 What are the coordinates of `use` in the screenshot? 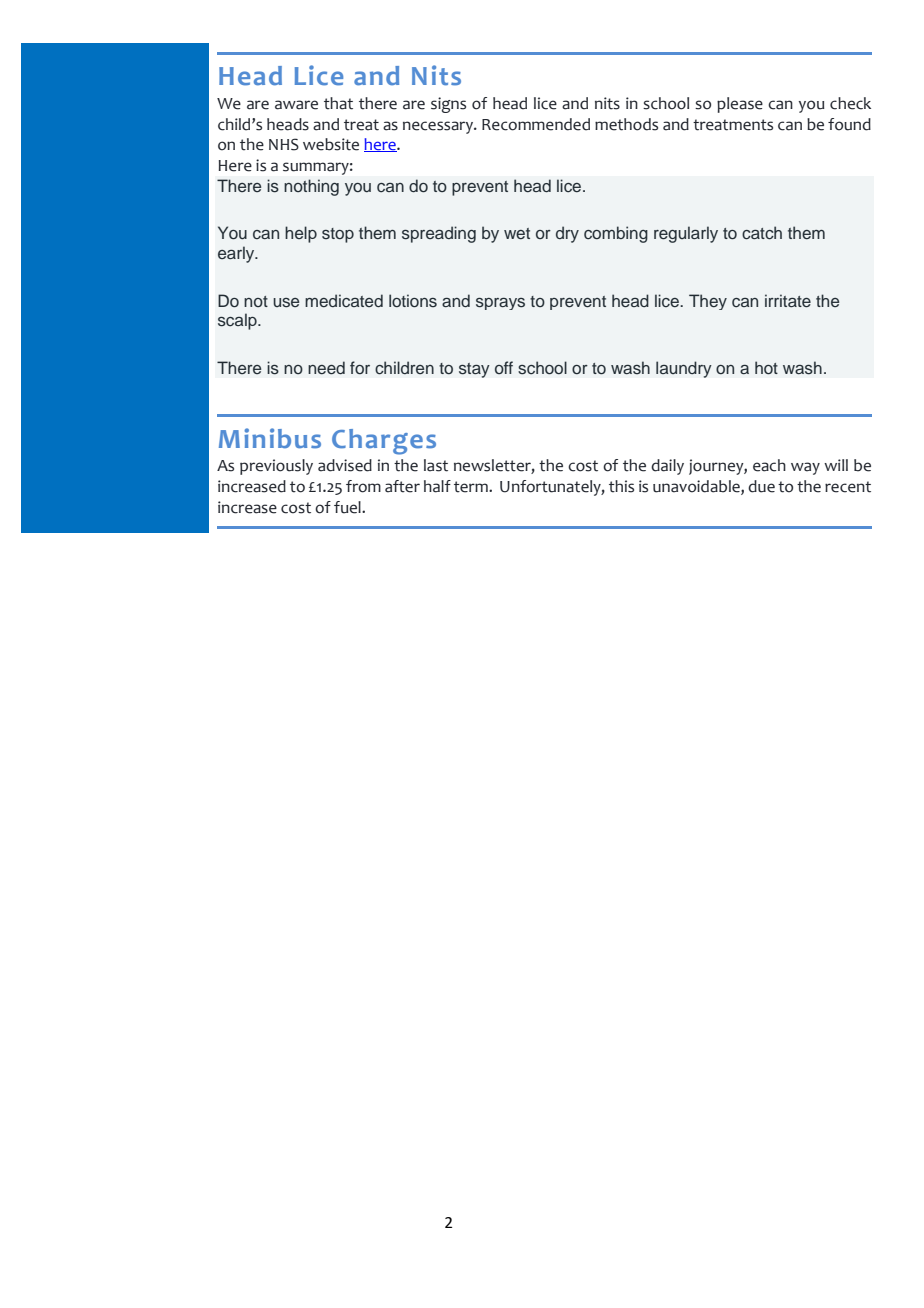 It's located at (286, 303).
